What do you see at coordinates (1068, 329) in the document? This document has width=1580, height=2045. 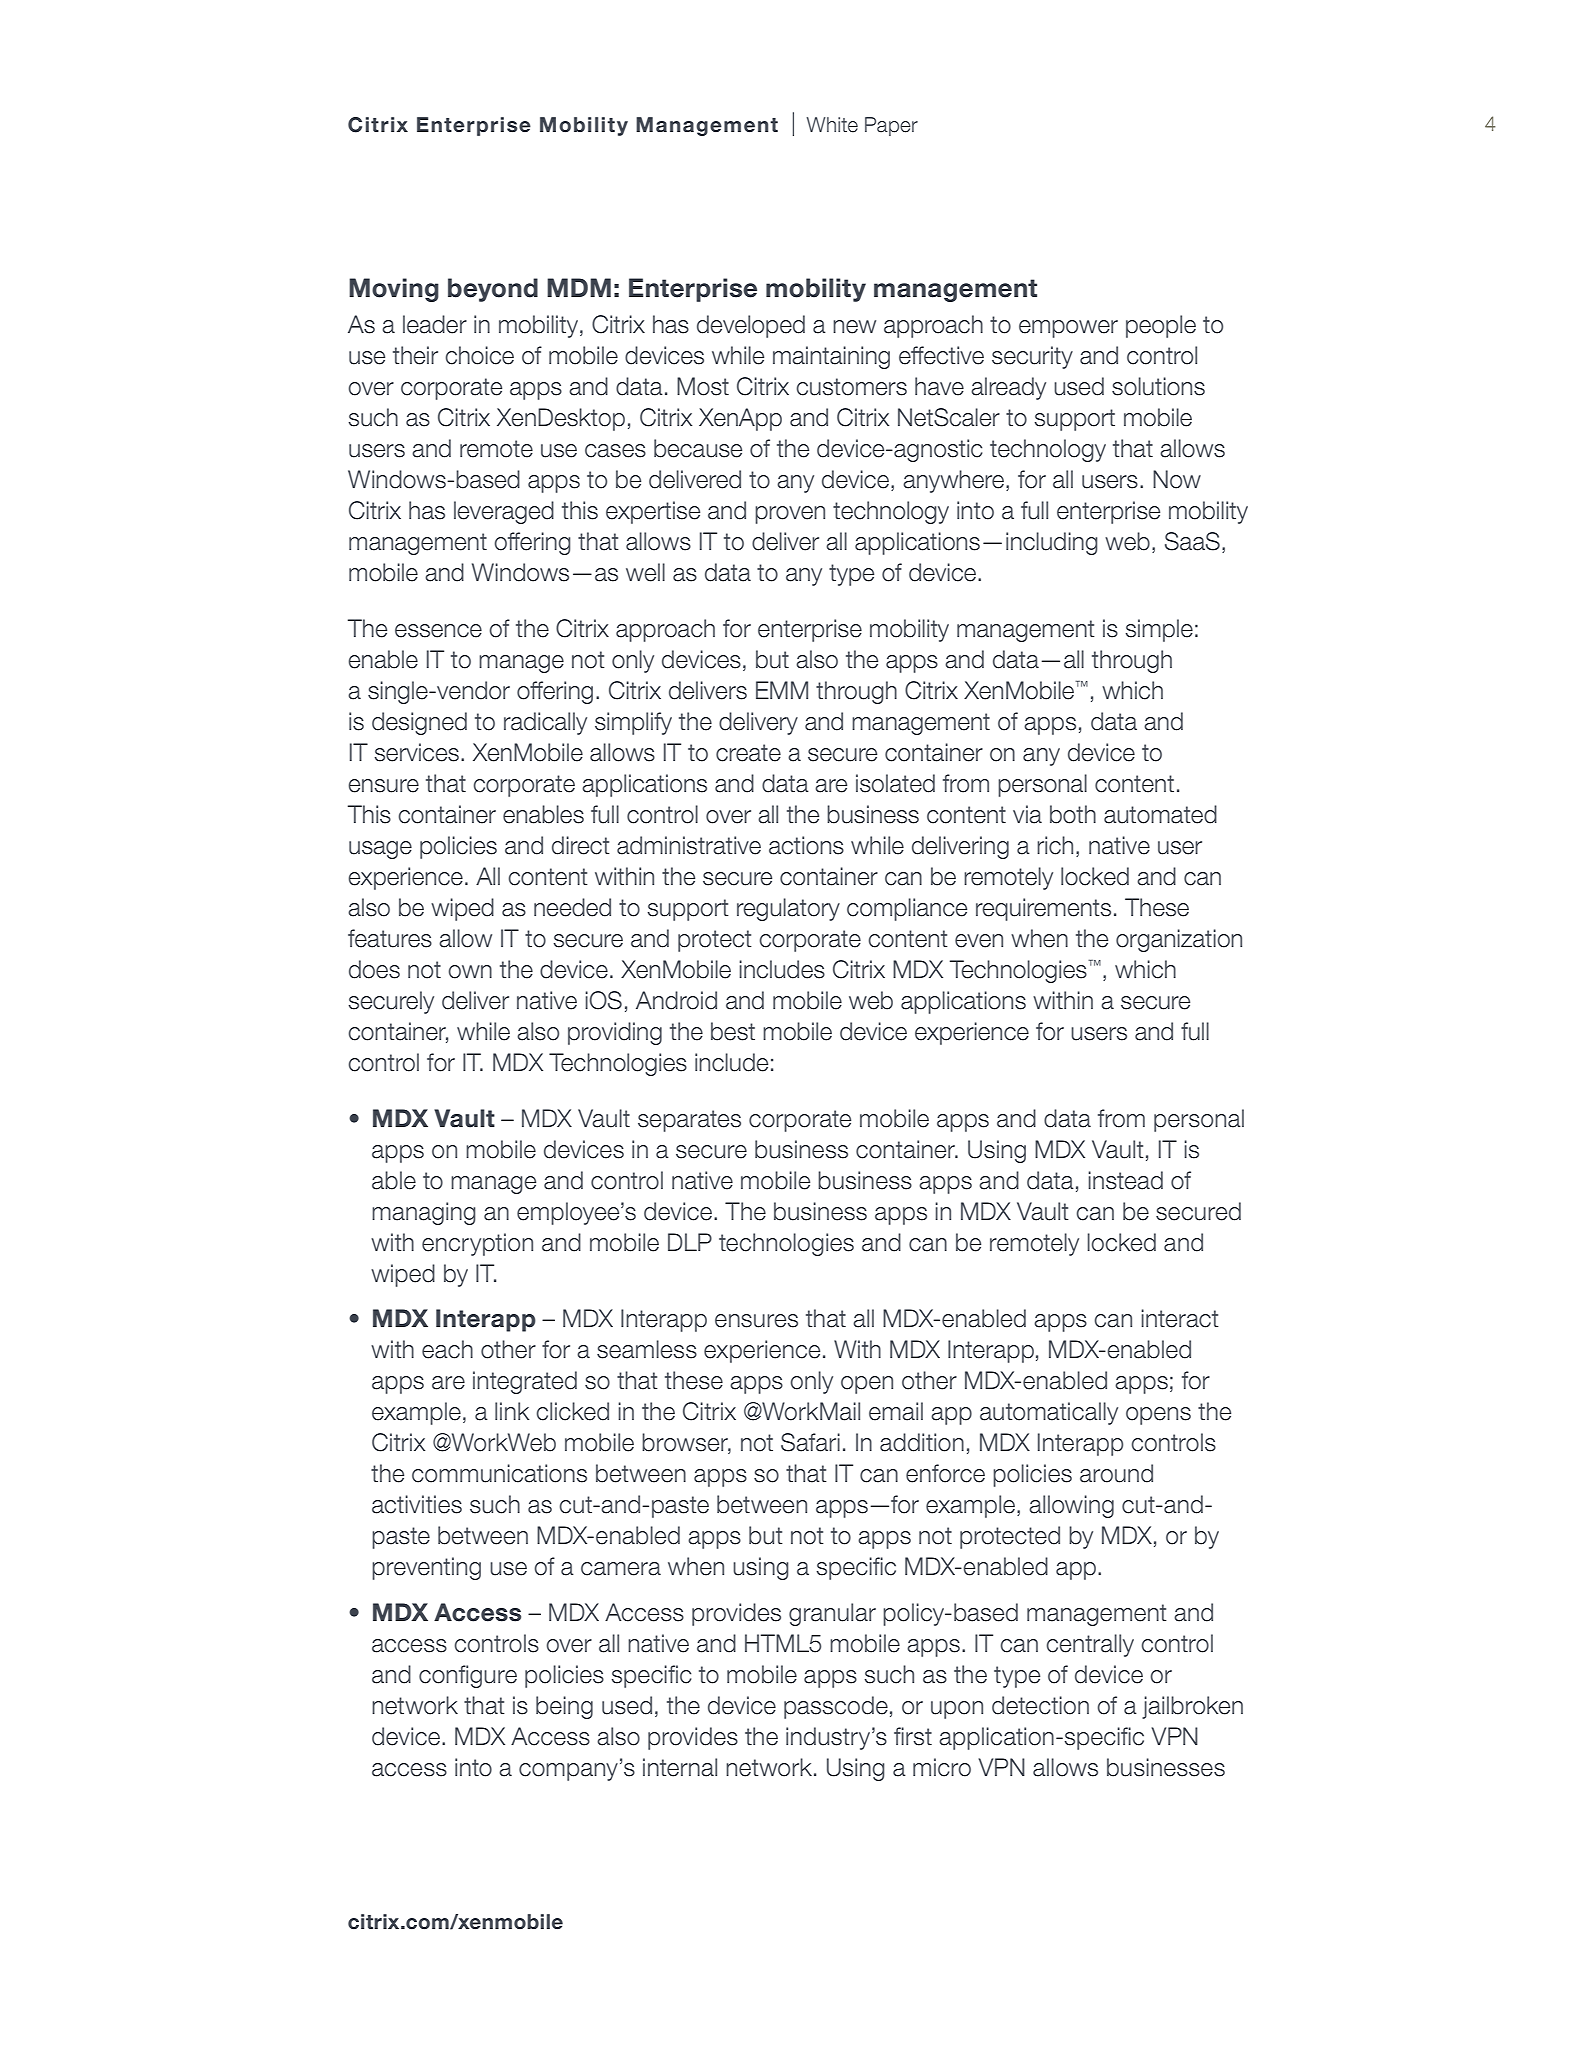 I see `empower` at bounding box center [1068, 329].
